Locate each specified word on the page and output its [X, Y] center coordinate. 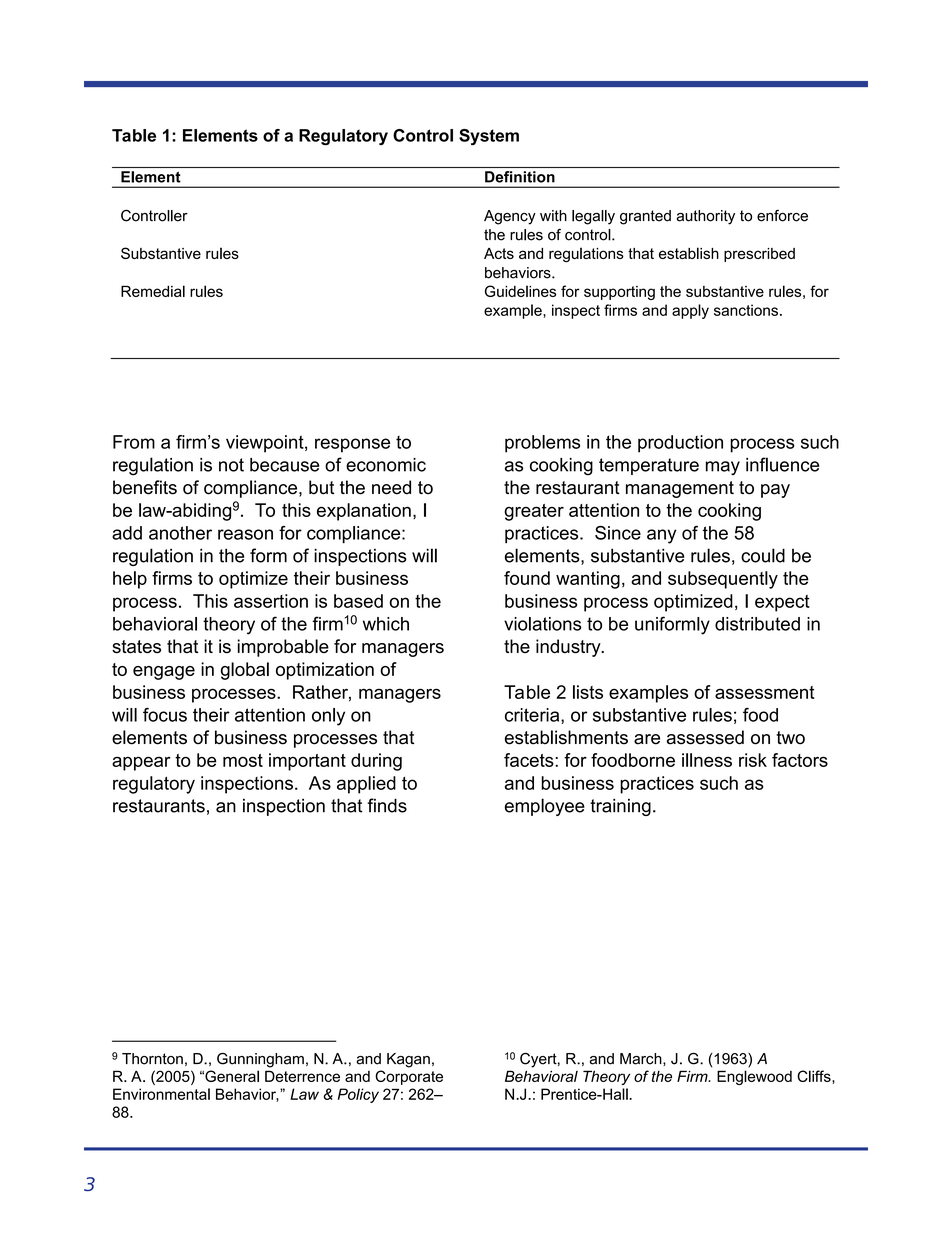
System [489, 137]
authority [706, 217]
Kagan [408, 1060]
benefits [145, 487]
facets [530, 760]
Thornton [152, 1059]
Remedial [153, 291]
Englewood [754, 1077]
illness [707, 760]
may [723, 468]
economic [386, 465]
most [243, 760]
